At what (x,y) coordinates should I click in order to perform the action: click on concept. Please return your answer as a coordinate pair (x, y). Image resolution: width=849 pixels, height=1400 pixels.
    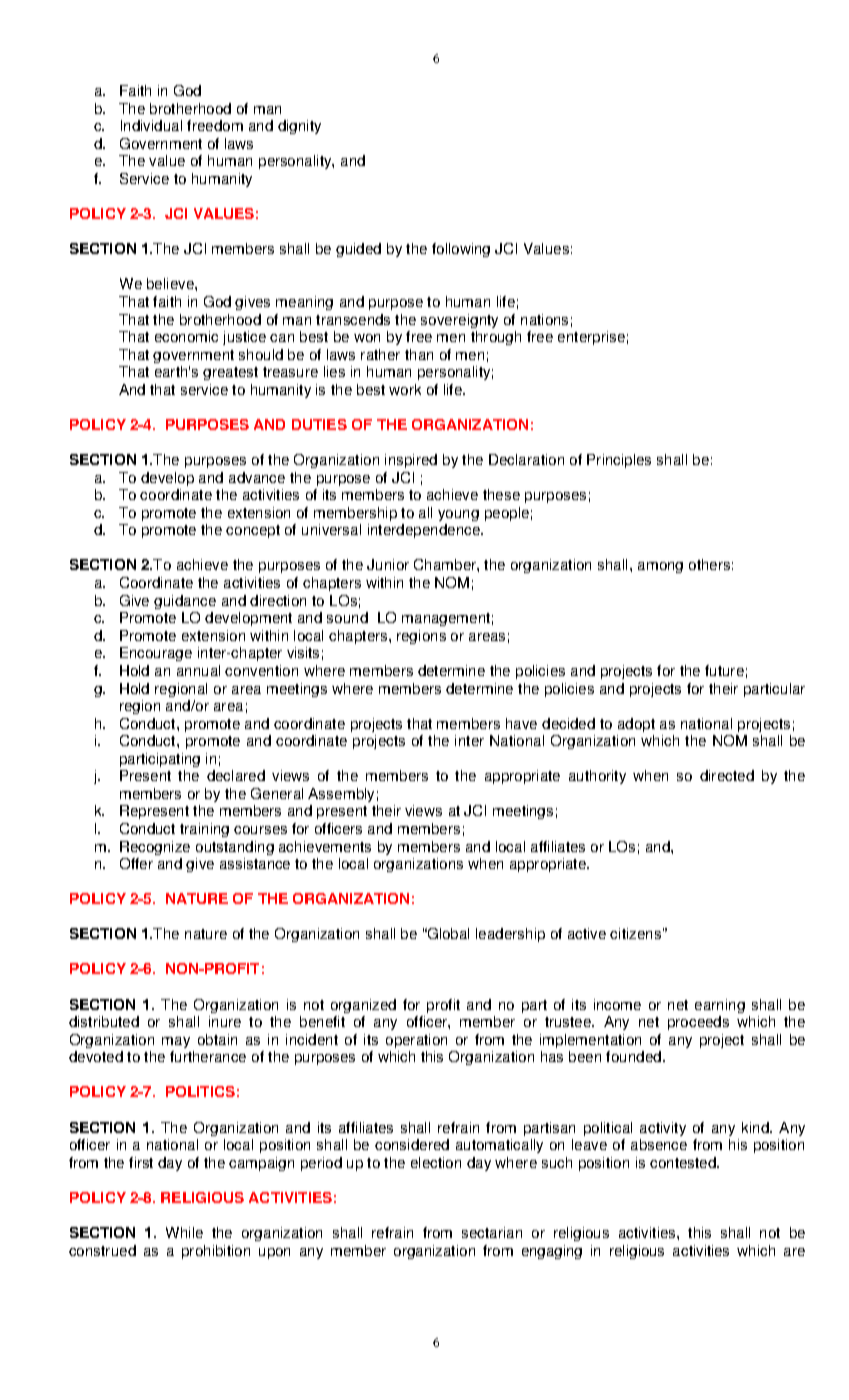
    Looking at the image, I should click on (253, 531).
